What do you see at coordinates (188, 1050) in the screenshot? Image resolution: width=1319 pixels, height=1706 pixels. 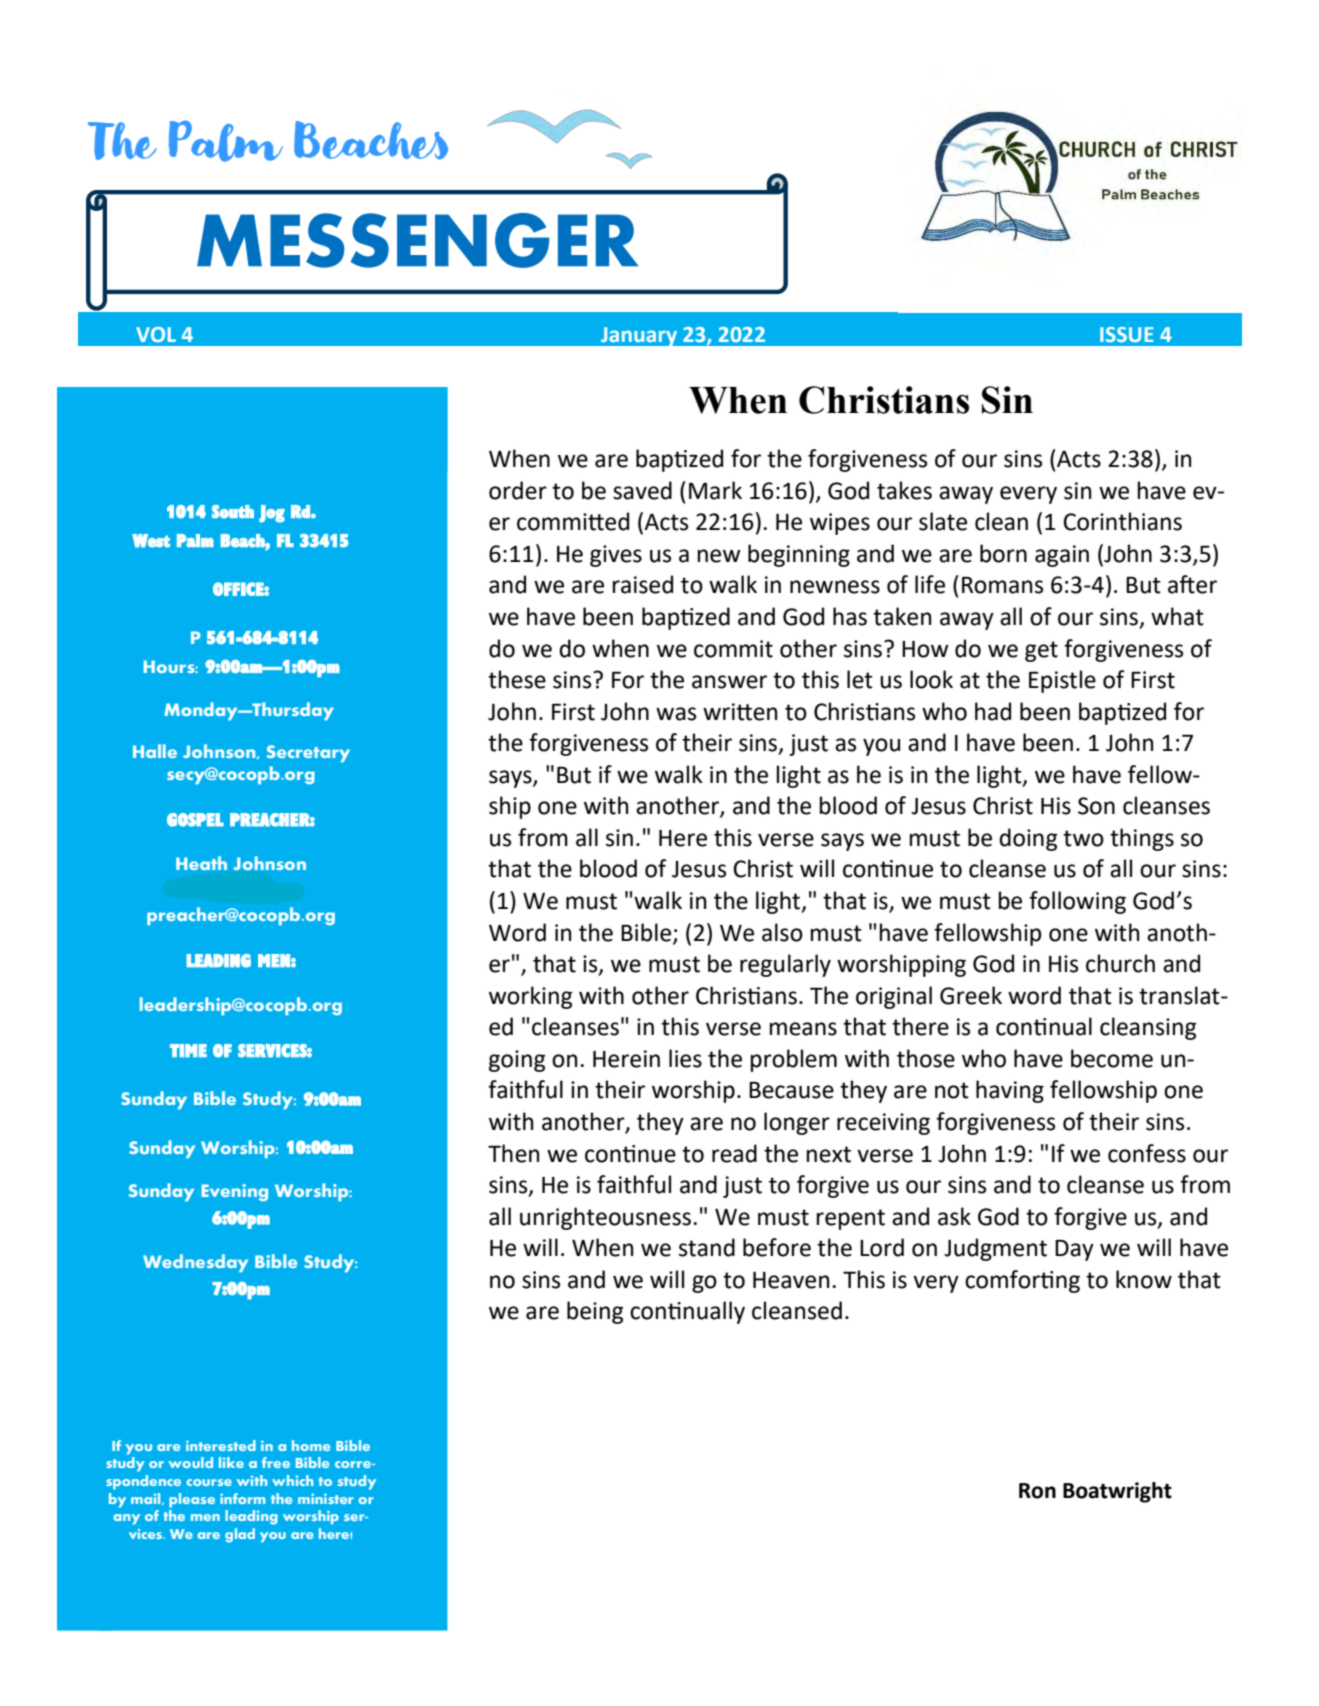 I see `TIME` at bounding box center [188, 1050].
